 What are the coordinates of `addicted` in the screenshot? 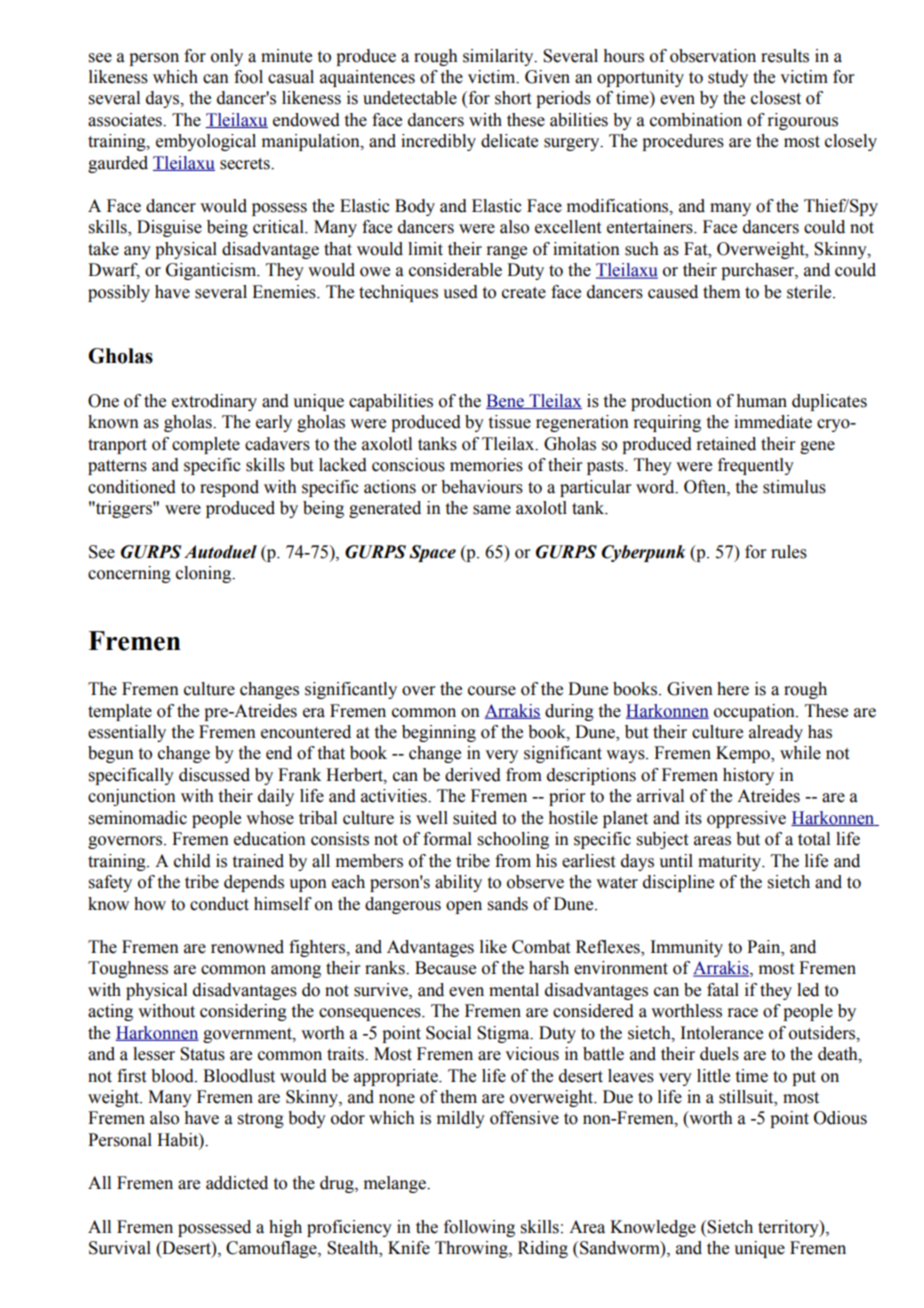 It's located at (237, 1183).
